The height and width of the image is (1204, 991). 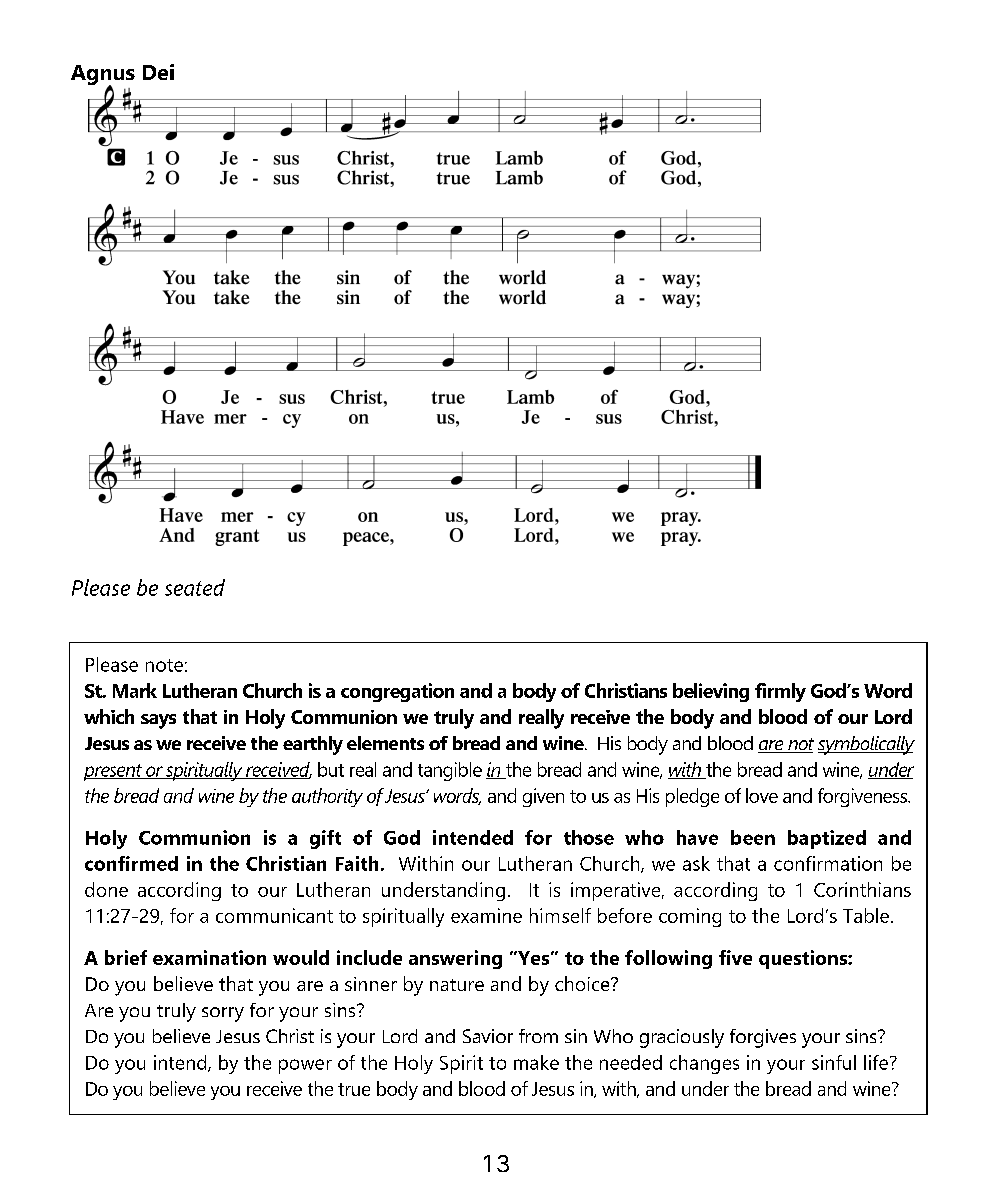 I want to click on congregation, so click(x=397, y=692).
